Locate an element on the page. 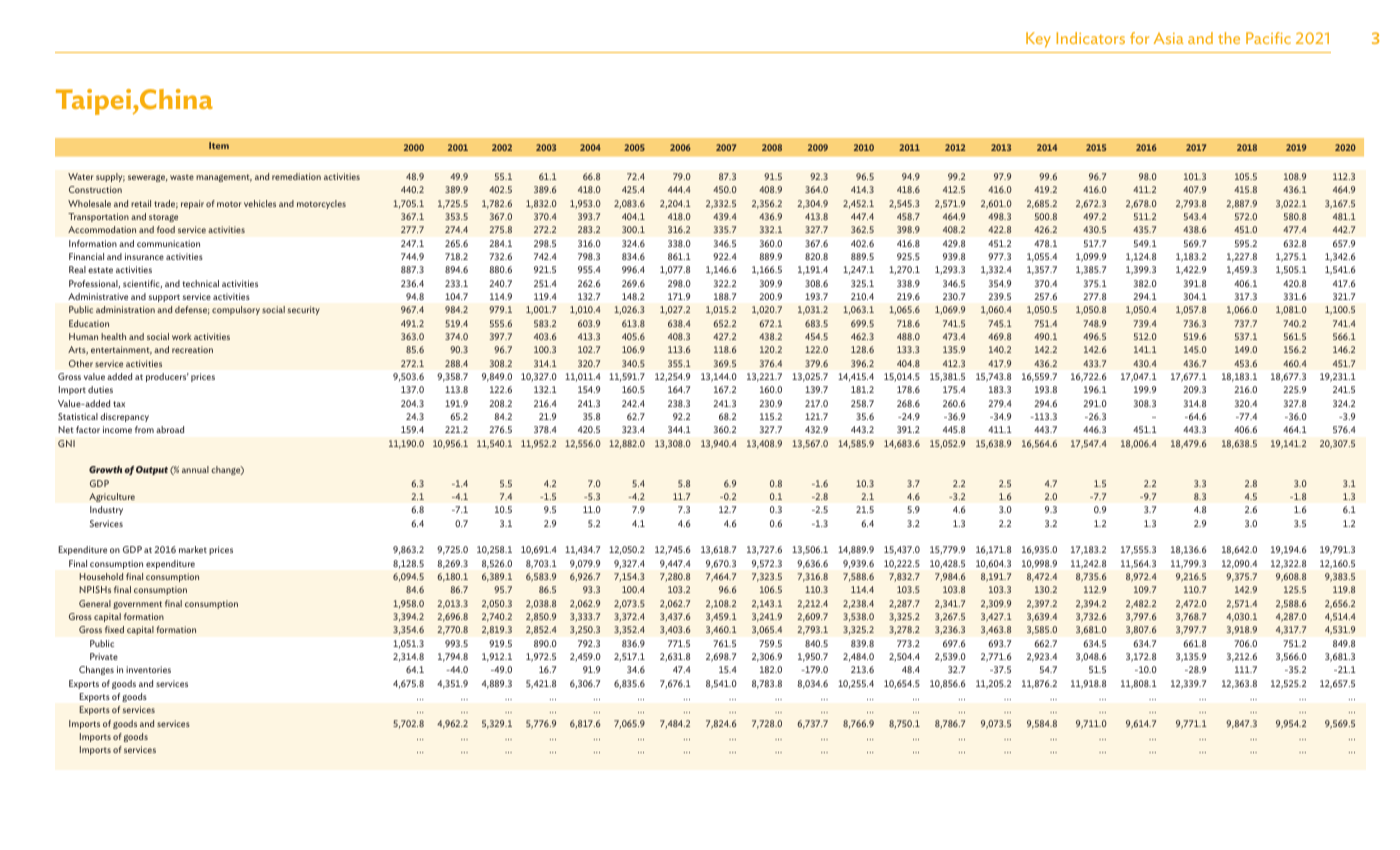 The image size is (1400, 850). Key is located at coordinates (1038, 40).
